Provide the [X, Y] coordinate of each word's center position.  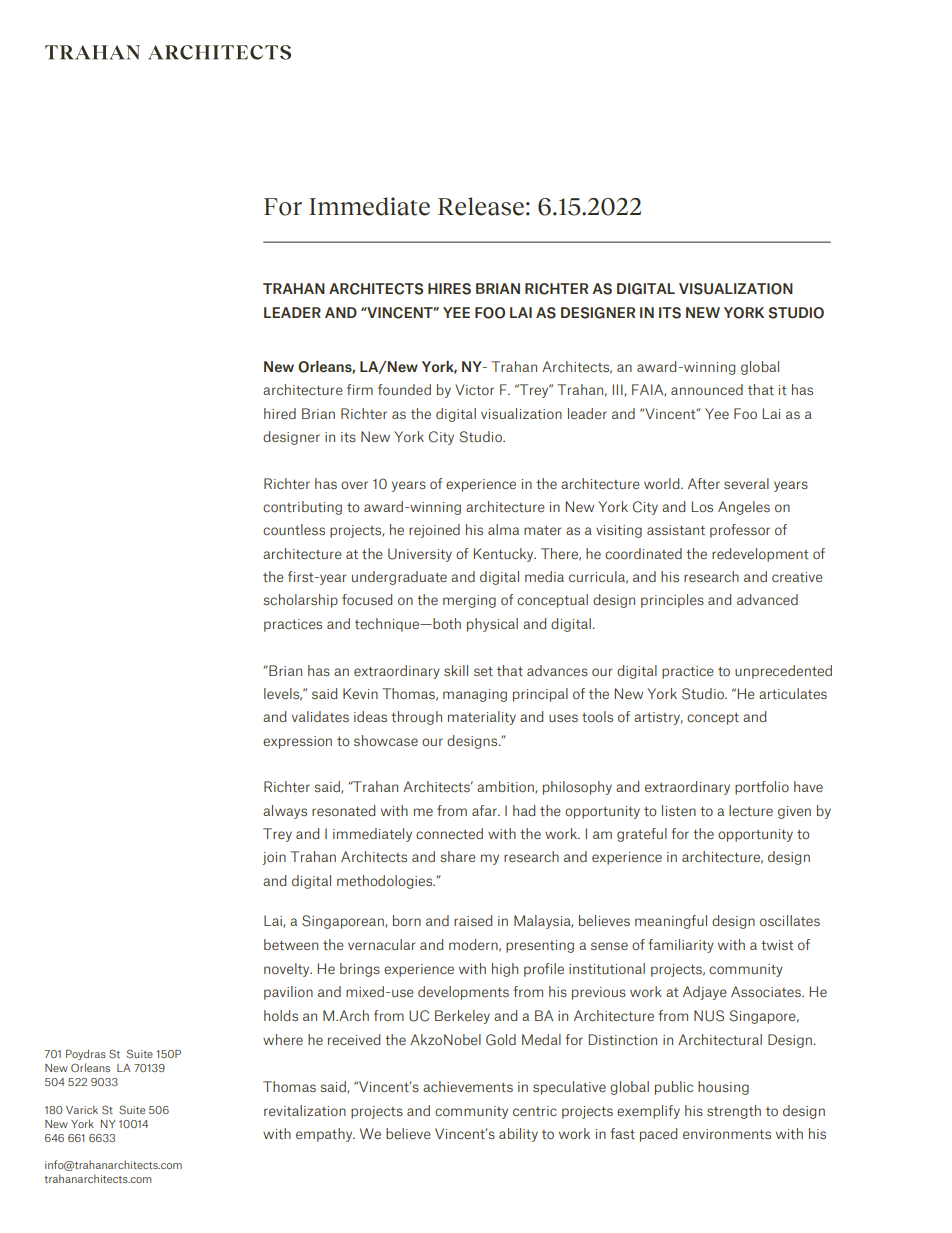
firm [360, 389]
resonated [343, 810]
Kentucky [505, 555]
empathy [325, 1135]
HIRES [449, 289]
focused [367, 599]
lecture [751, 810]
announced [707, 389]
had [524, 810]
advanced [767, 599]
